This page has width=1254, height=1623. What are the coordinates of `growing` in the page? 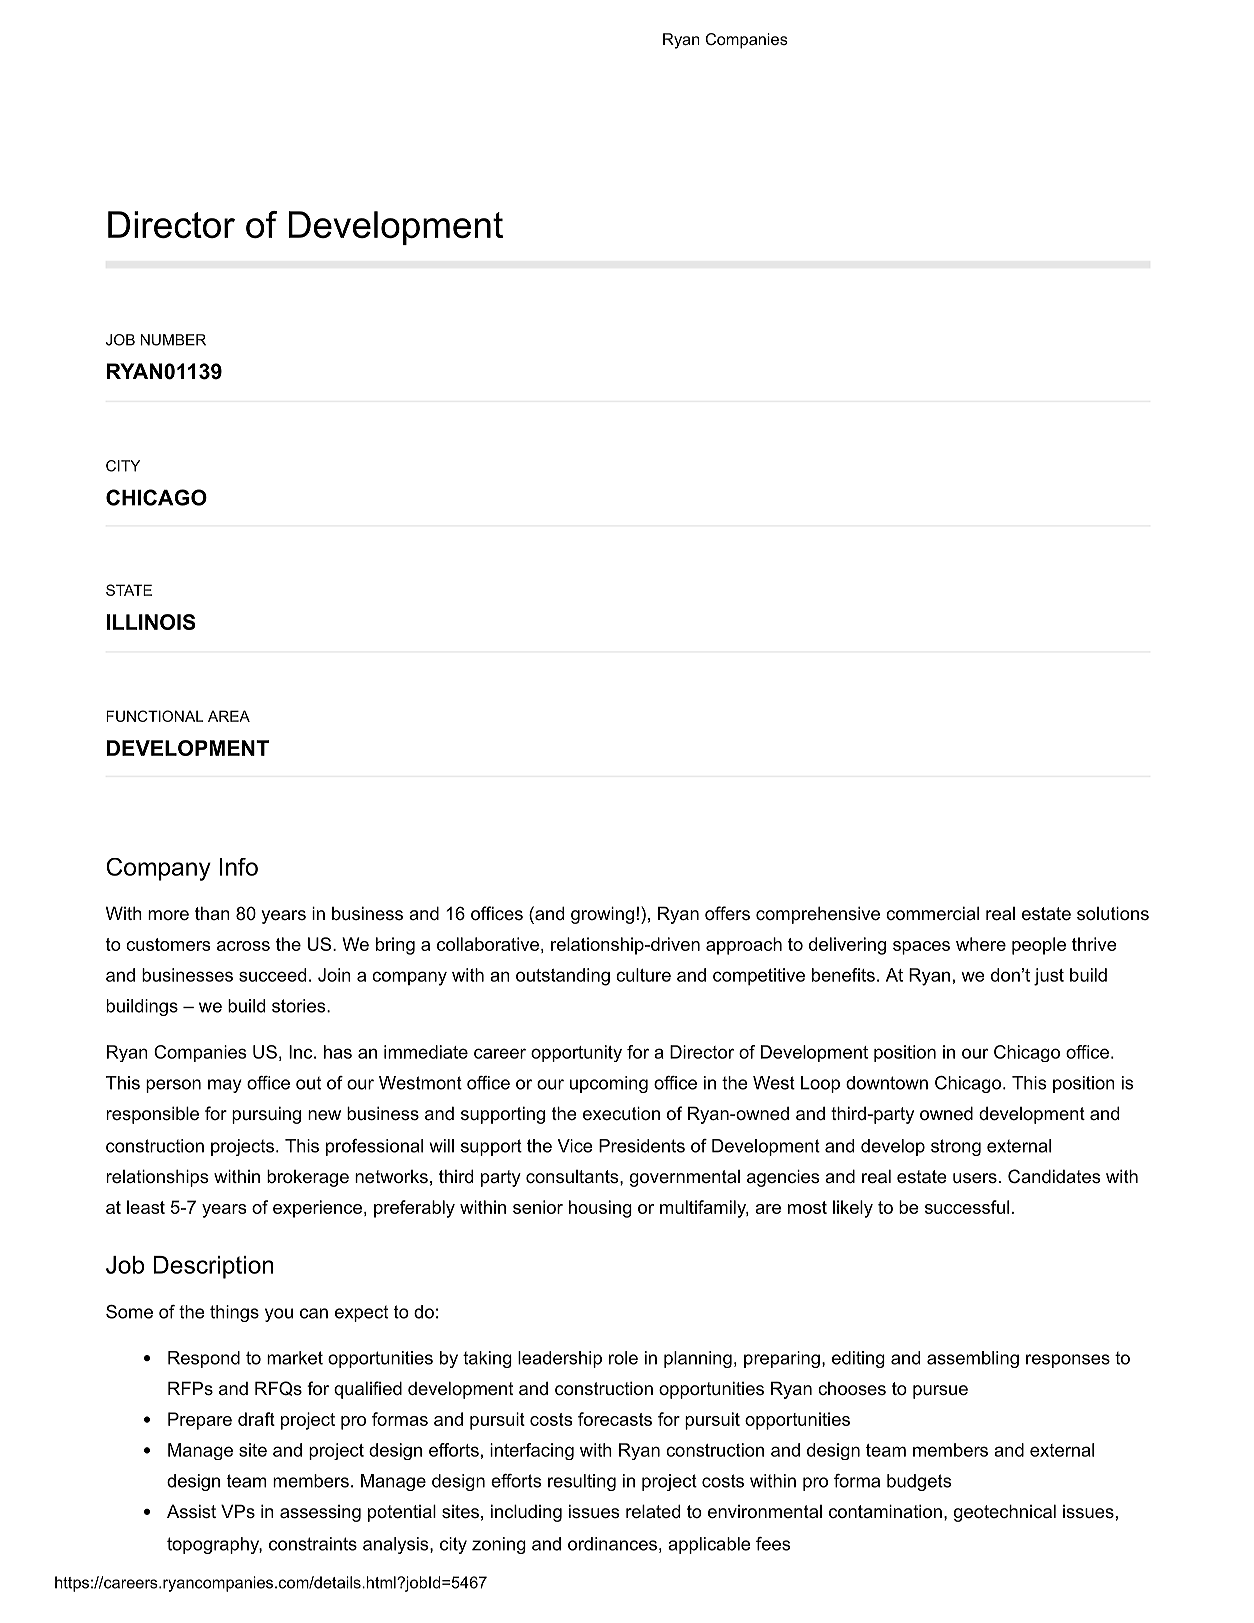 It's located at (602, 915).
